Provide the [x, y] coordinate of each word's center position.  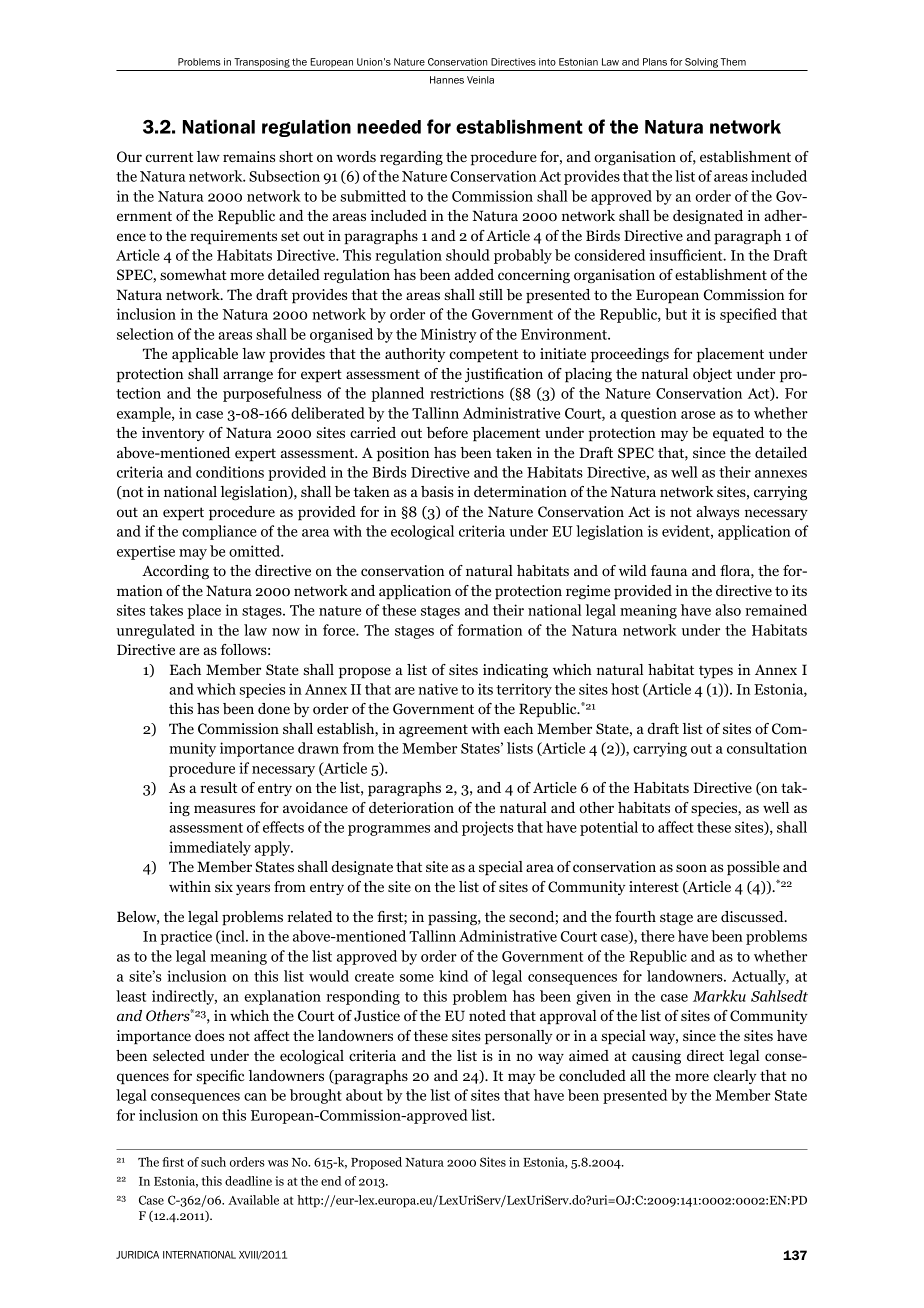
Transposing [262, 63]
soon [691, 868]
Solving [701, 63]
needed [389, 127]
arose [698, 415]
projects [487, 828]
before [447, 433]
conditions [230, 472]
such [213, 1162]
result [218, 787]
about [364, 1095]
